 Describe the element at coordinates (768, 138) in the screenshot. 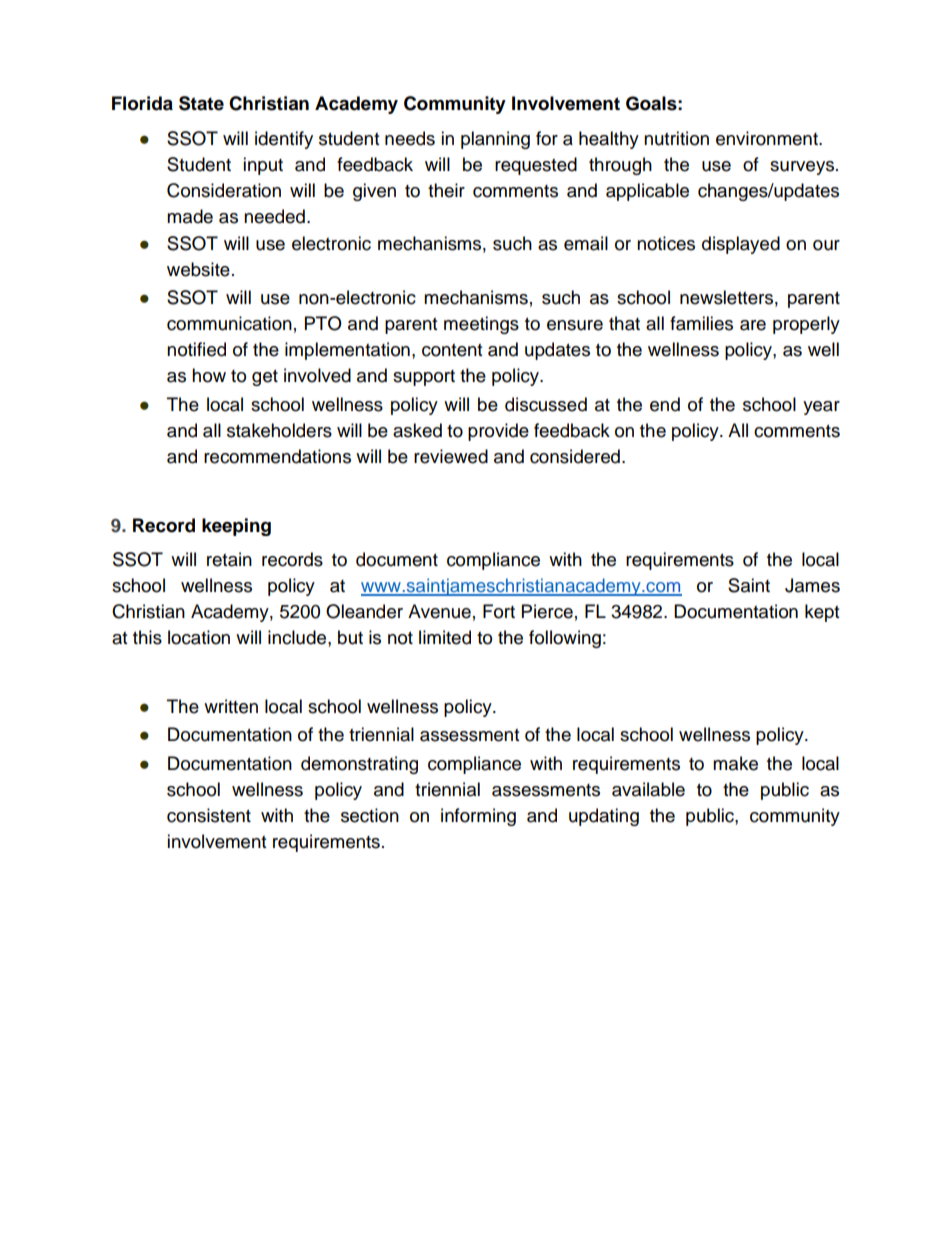

I see `environment` at that location.
